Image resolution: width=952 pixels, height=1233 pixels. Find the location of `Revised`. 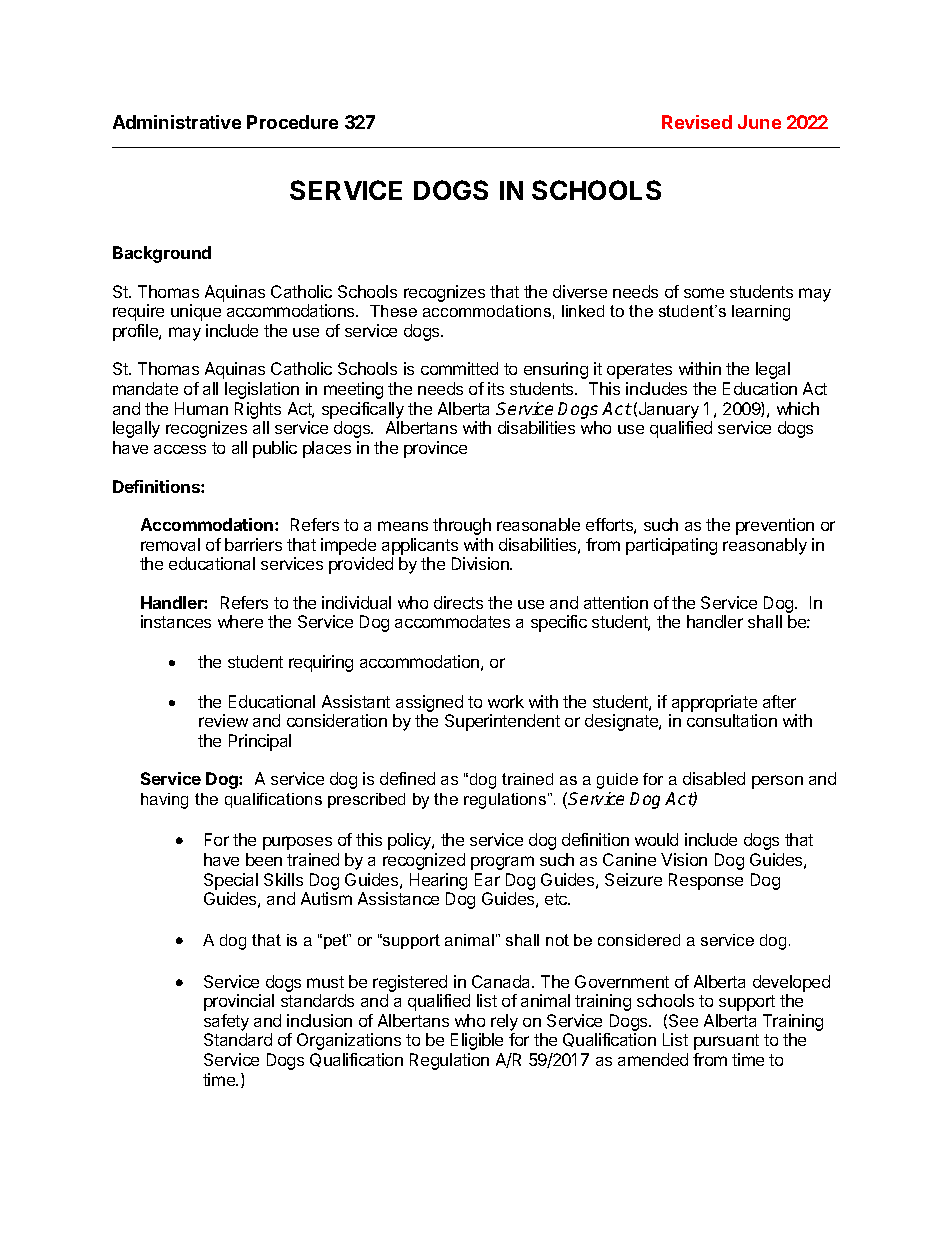

Revised is located at coordinates (697, 122).
